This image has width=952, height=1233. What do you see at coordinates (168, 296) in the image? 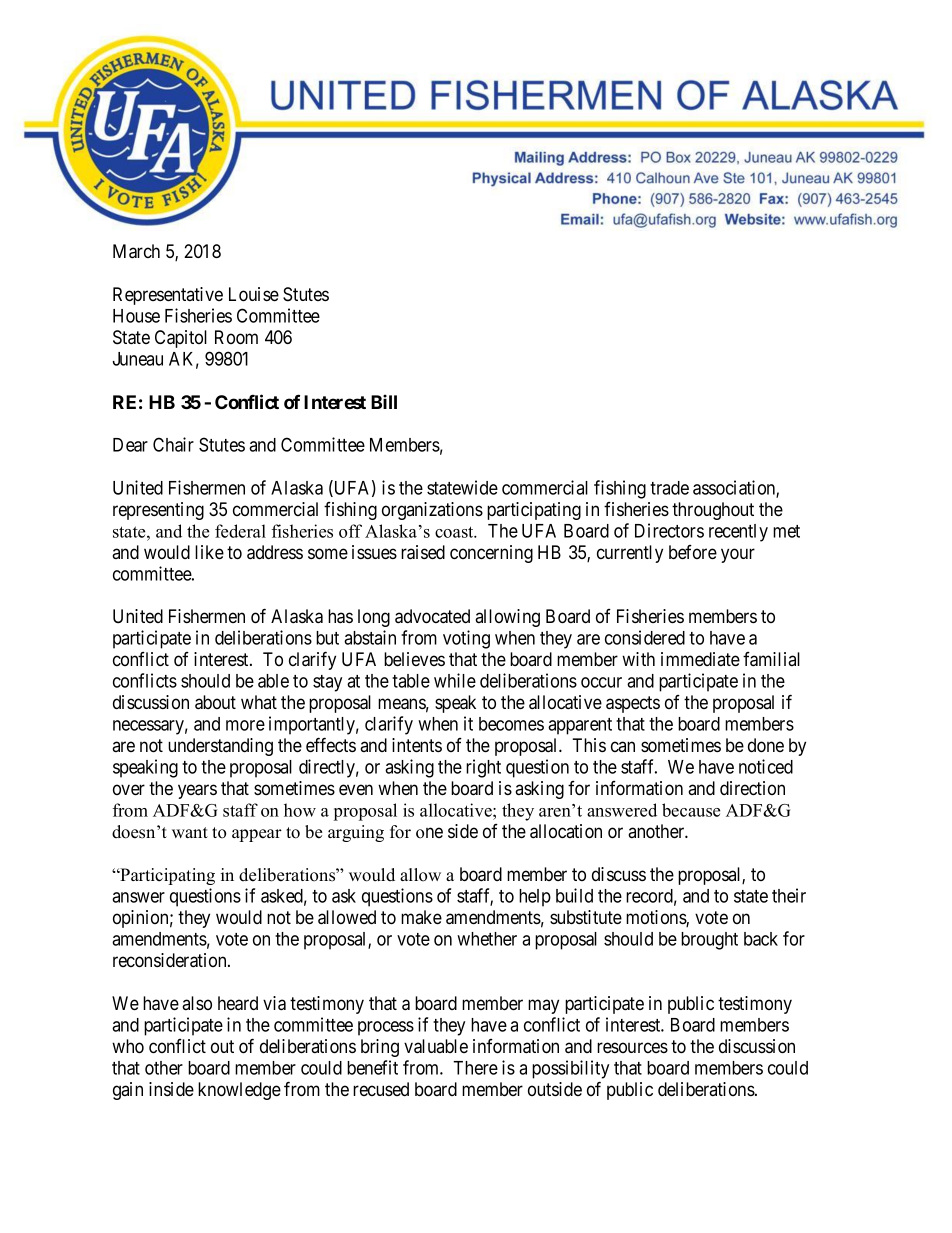
I see `Representative` at bounding box center [168, 296].
